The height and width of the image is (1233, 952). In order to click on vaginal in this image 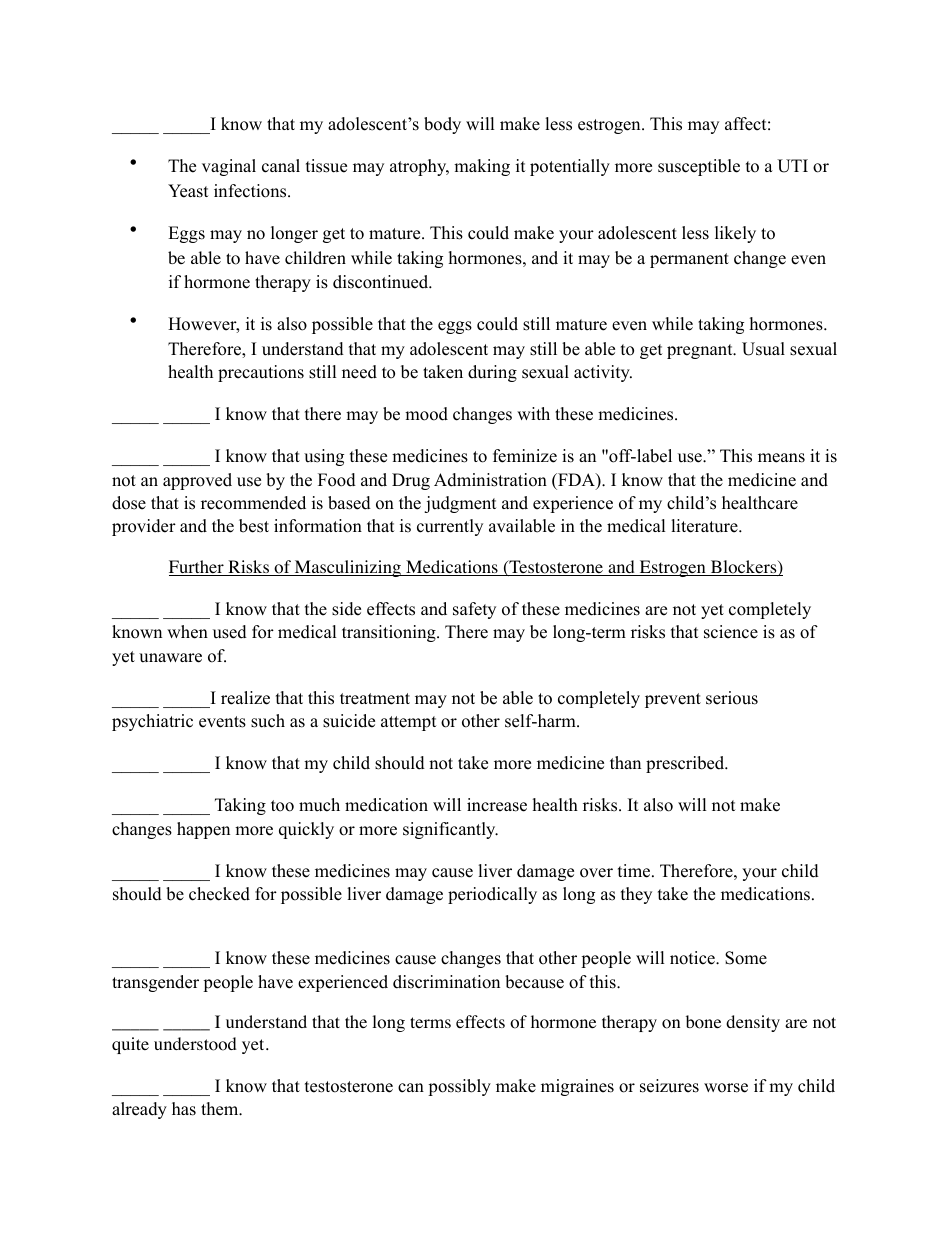, I will do `click(229, 167)`.
